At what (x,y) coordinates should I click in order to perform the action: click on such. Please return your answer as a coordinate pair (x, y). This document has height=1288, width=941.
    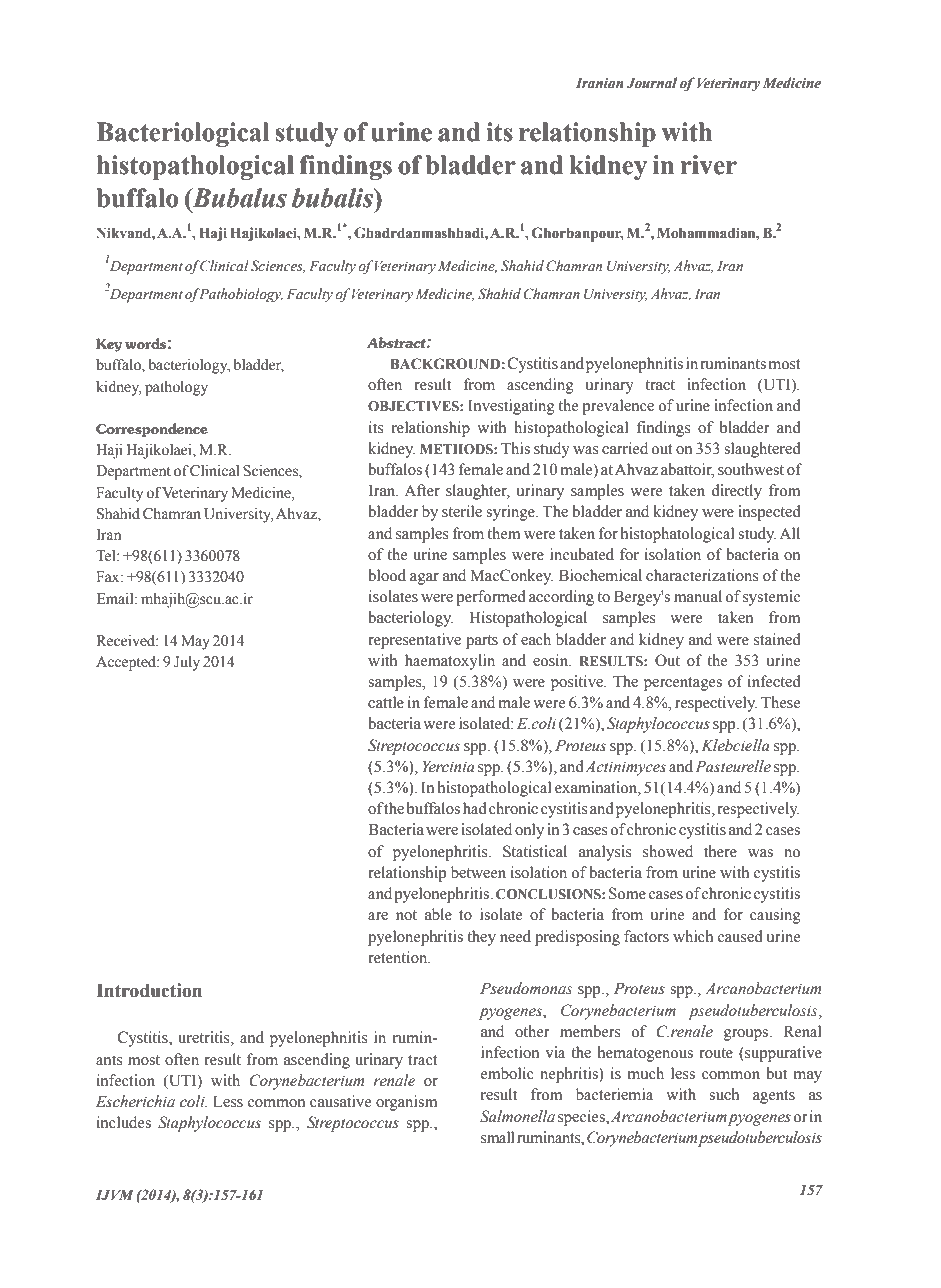
    Looking at the image, I should click on (724, 1094).
